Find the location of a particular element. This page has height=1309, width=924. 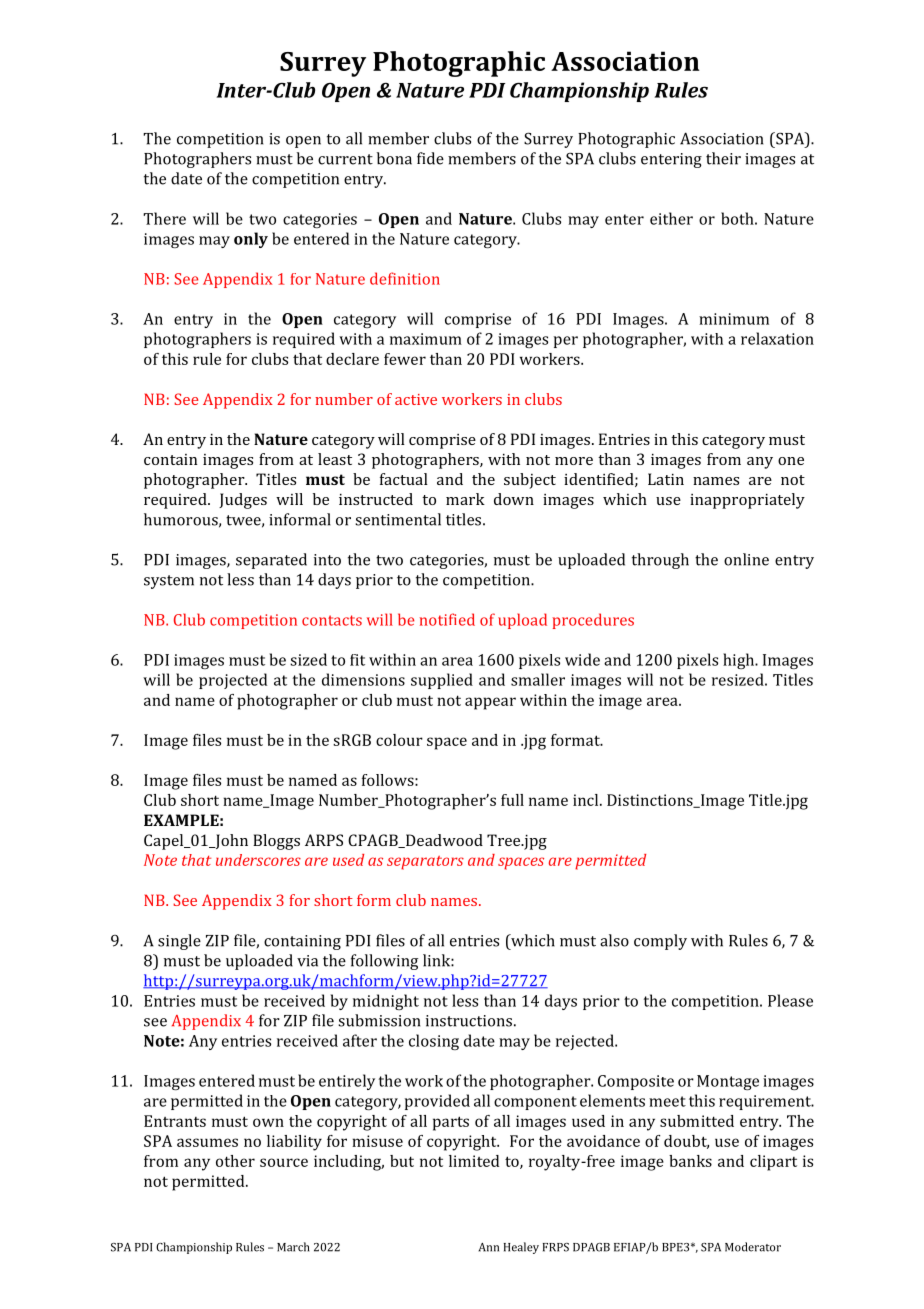

other is located at coordinates (235, 1161).
